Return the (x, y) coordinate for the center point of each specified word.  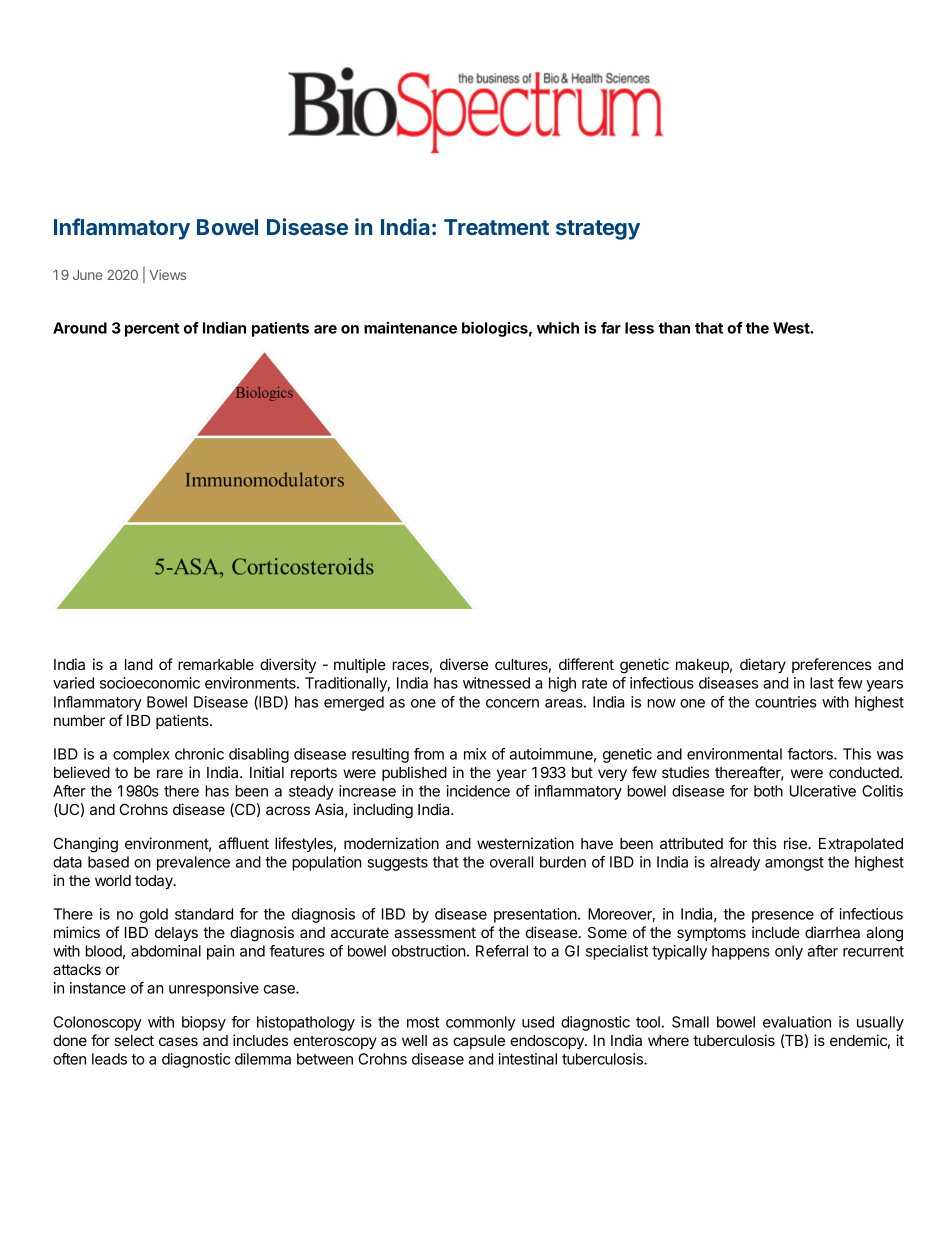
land (139, 664)
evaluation (797, 1022)
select (134, 1040)
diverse (464, 664)
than (674, 328)
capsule (479, 1042)
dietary (763, 665)
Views (168, 274)
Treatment (496, 227)
